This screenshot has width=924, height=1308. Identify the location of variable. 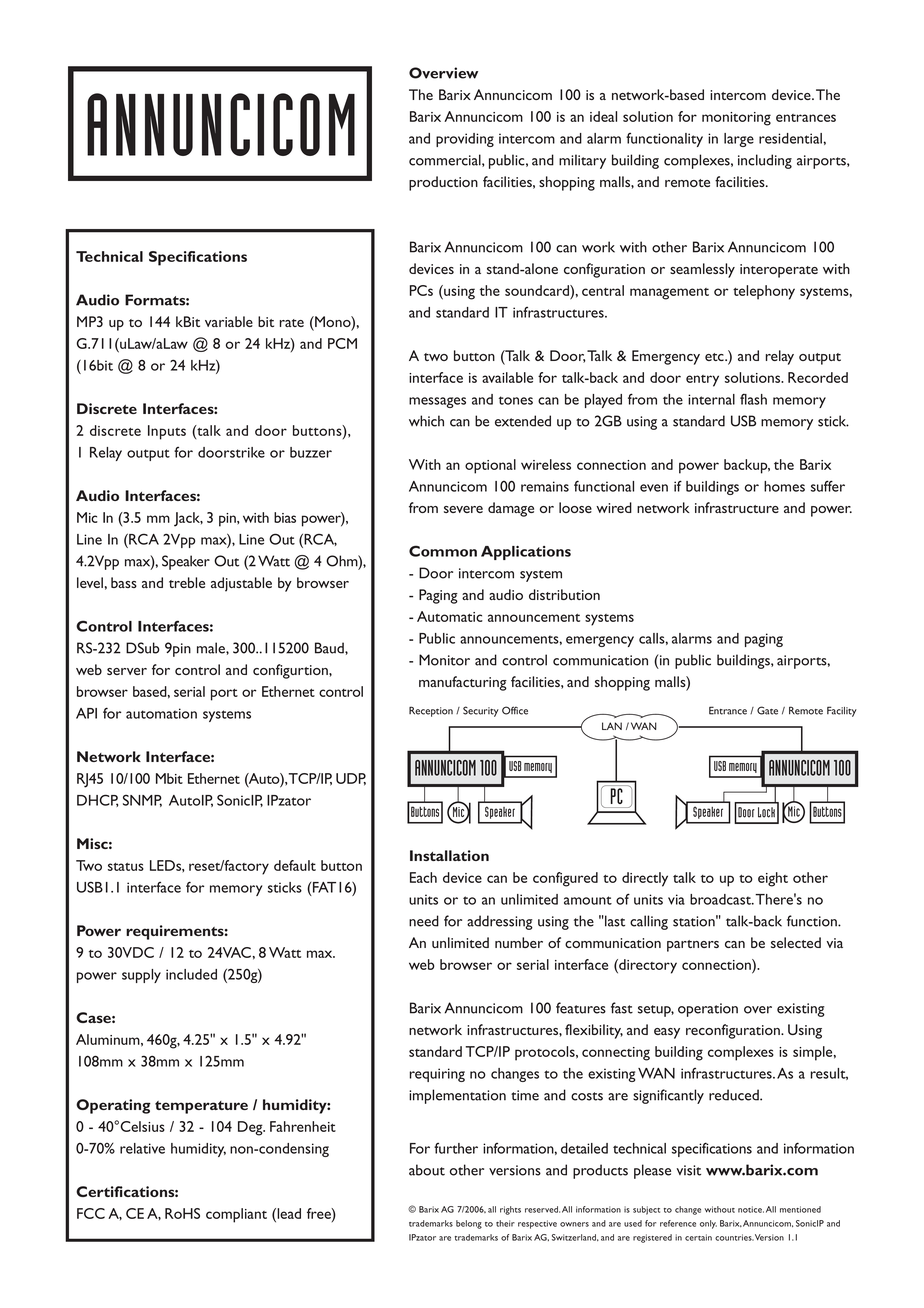
(229, 321).
